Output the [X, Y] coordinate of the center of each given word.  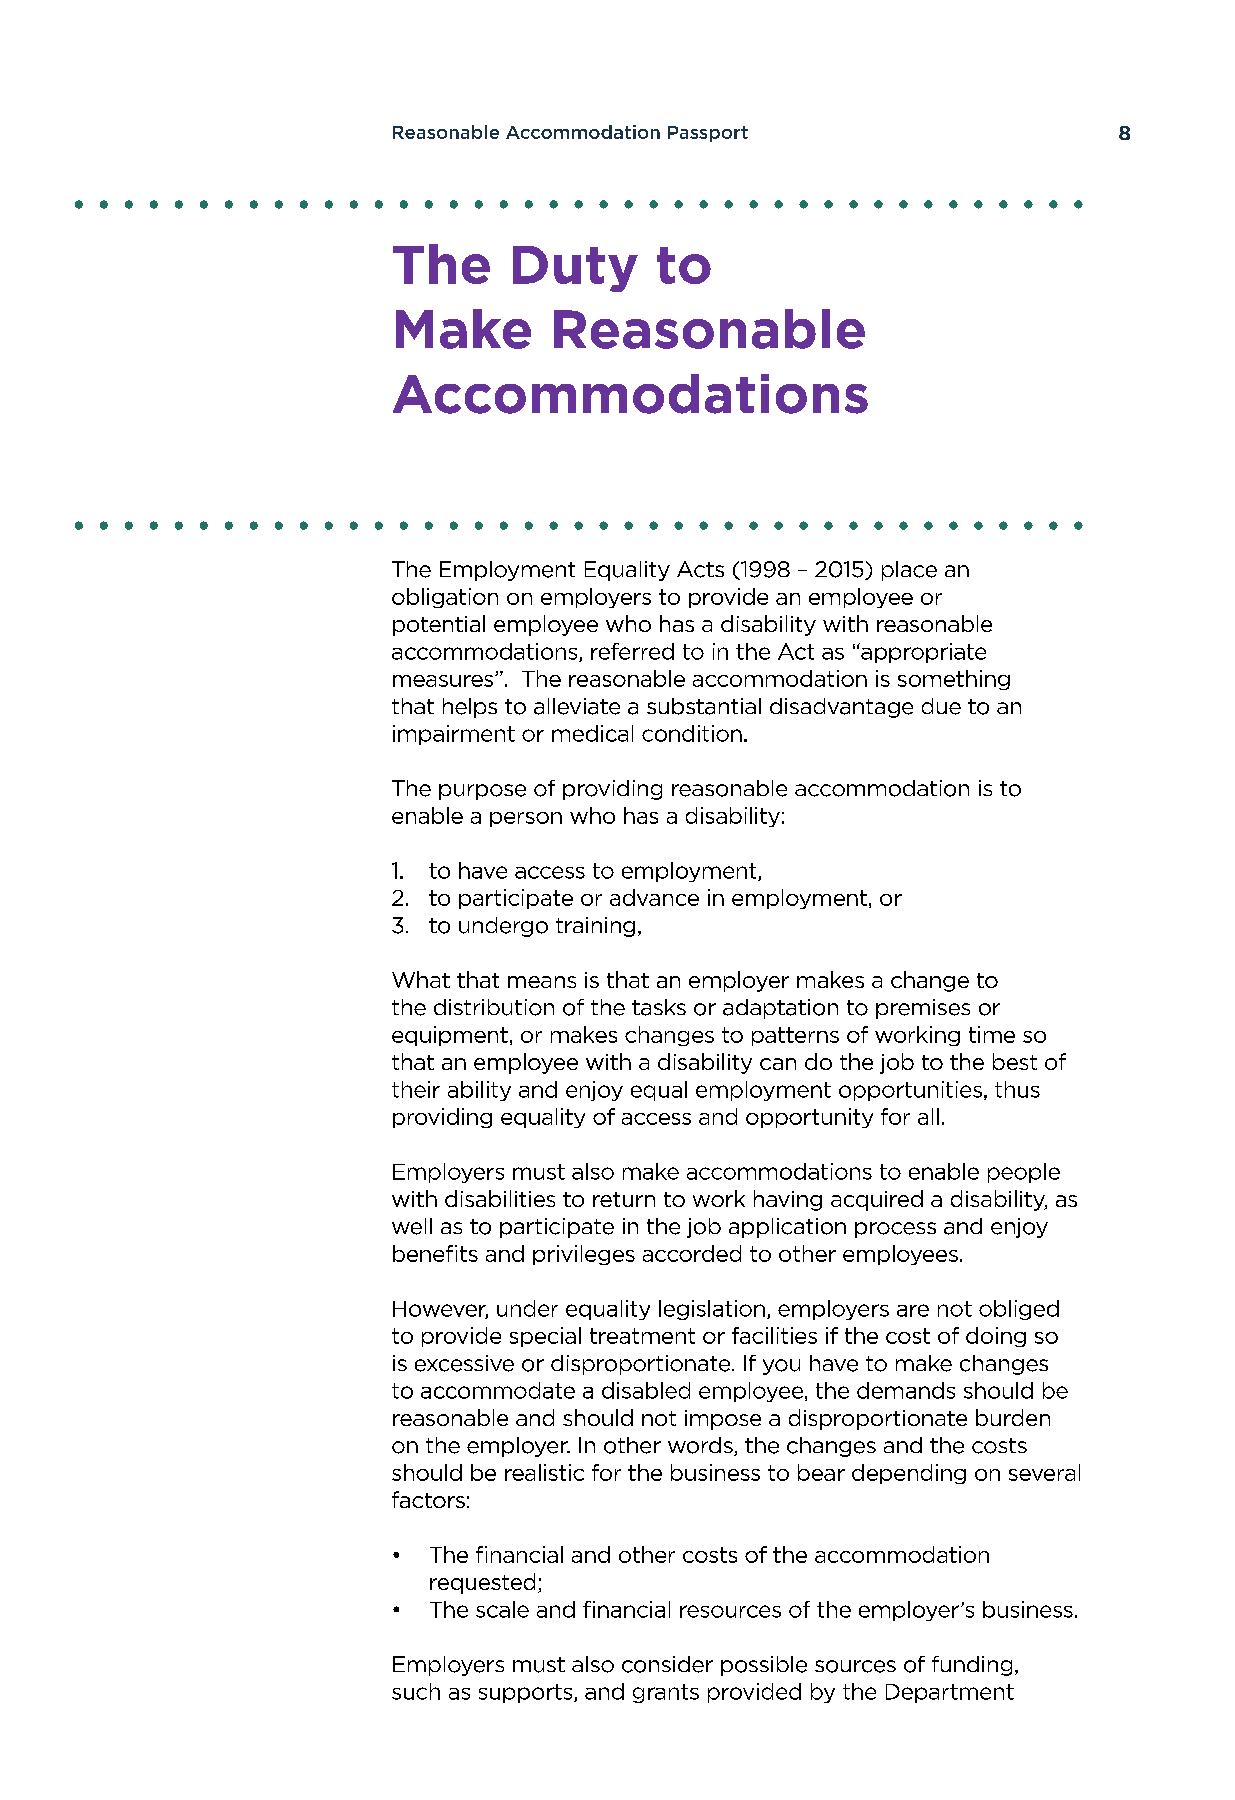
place [909, 571]
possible [764, 1666]
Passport [708, 134]
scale [502, 1609]
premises [923, 1009]
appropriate [922, 653]
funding [972, 1666]
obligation [445, 598]
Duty [575, 269]
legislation [712, 1310]
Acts [700, 569]
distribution [494, 1007]
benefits [435, 1253]
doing [996, 1337]
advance [654, 897]
